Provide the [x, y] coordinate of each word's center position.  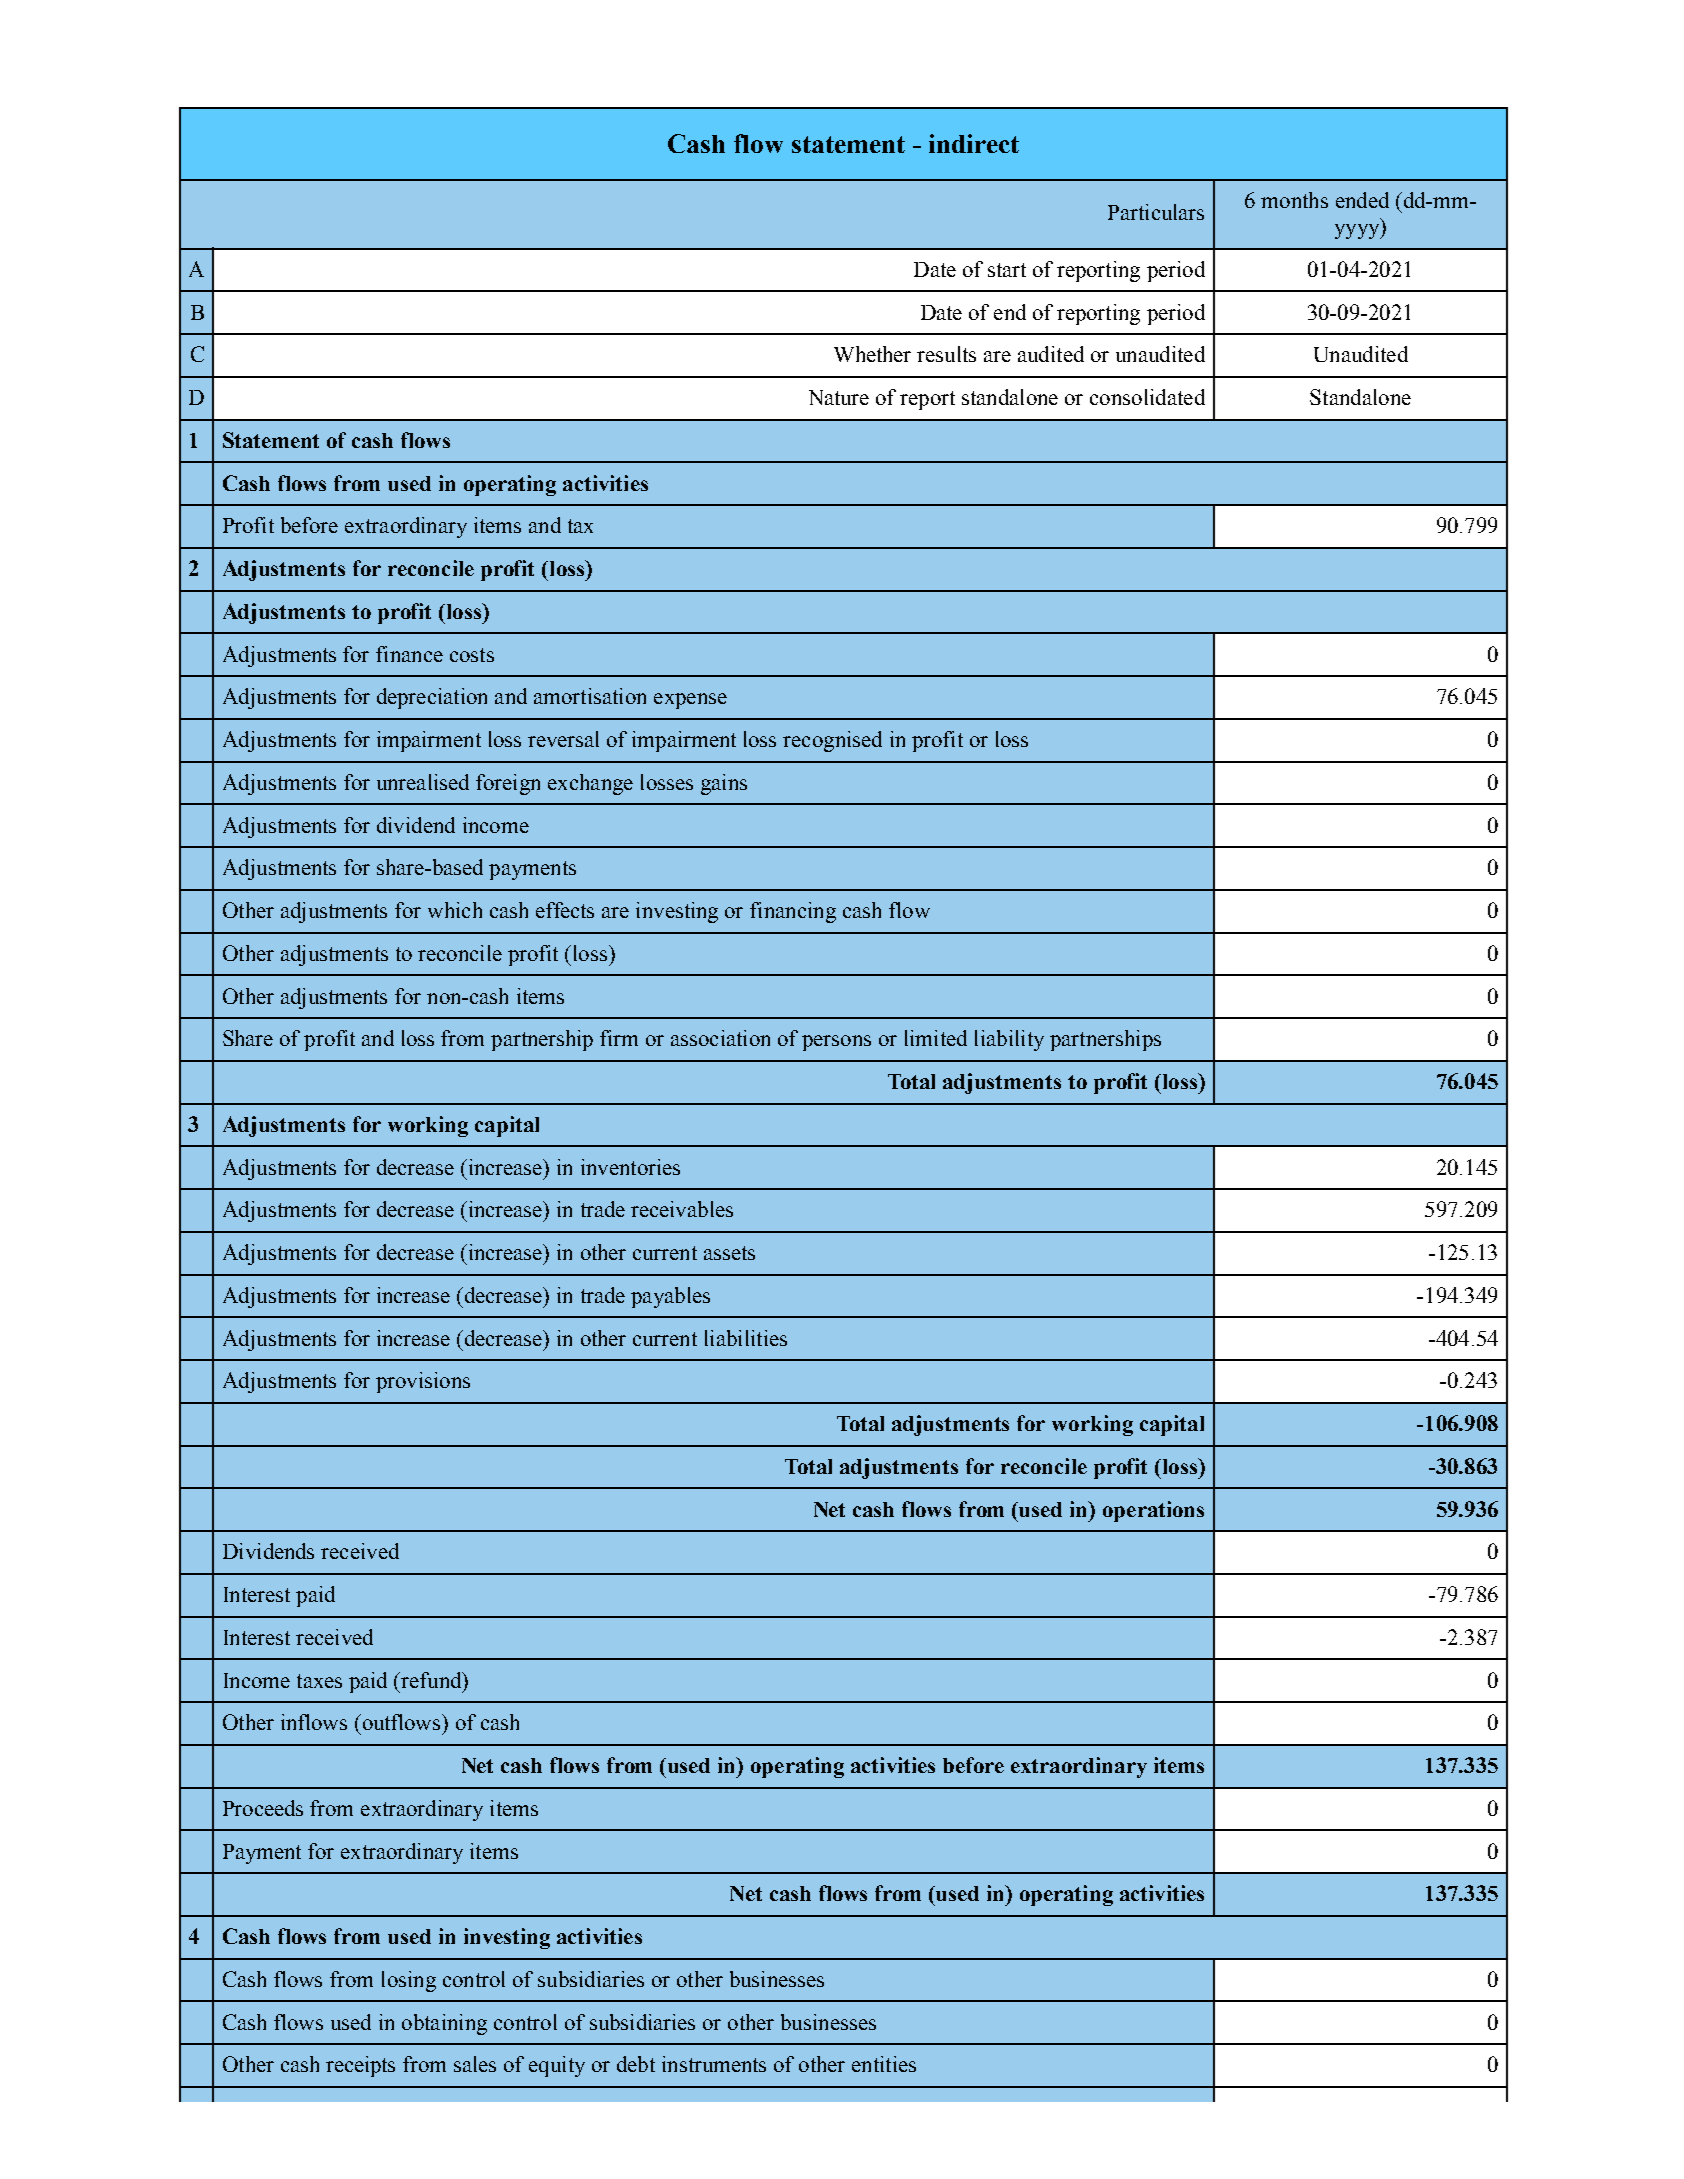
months [1294, 200]
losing [409, 1981]
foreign [508, 784]
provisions [423, 1382]
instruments [714, 2064]
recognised [832, 741]
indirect [974, 143]
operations [1153, 1511]
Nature [839, 397]
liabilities [746, 1338]
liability [1009, 1040]
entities [884, 2064]
